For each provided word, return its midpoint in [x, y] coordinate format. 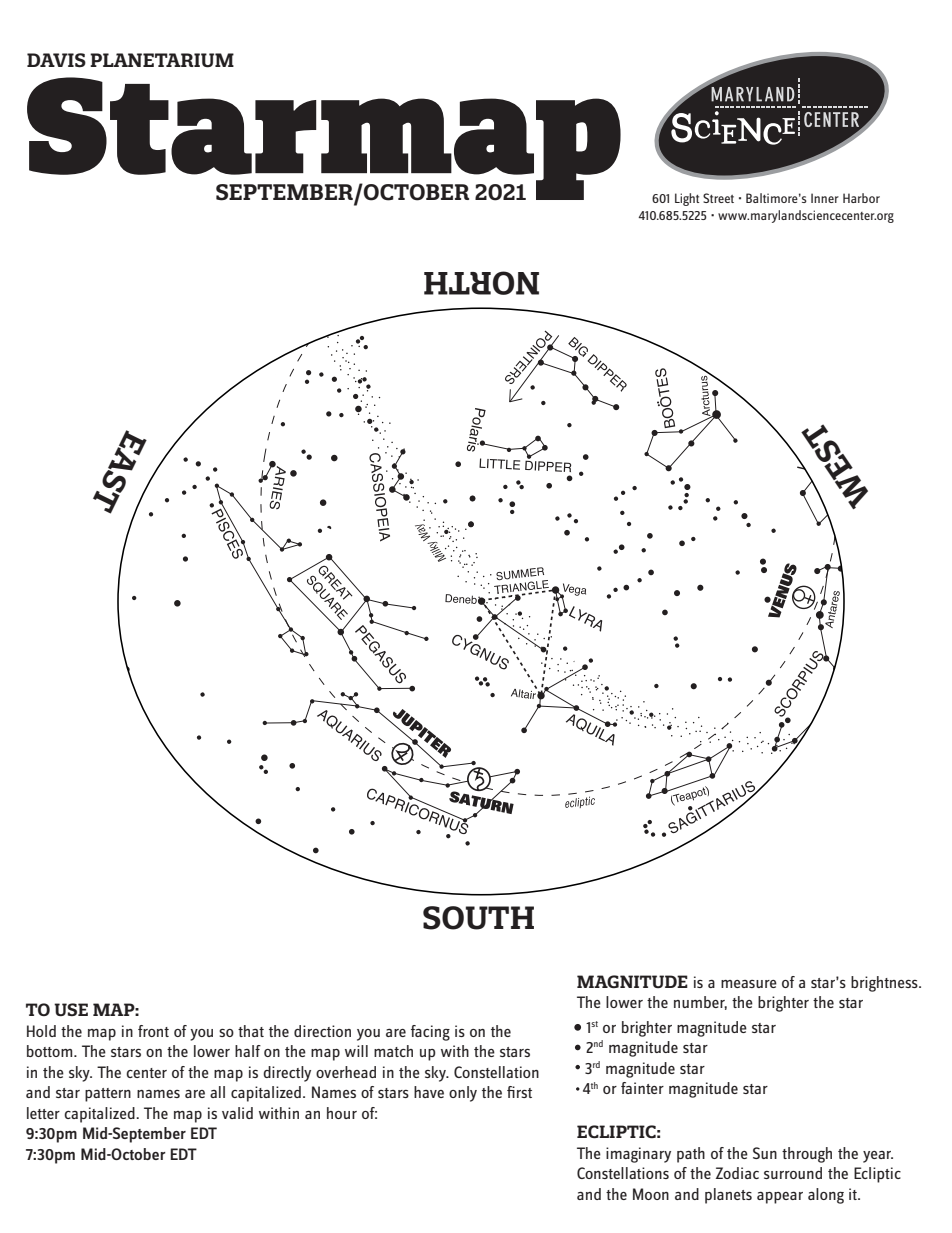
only [463, 1094]
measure [749, 984]
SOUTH [478, 918]
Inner [825, 198]
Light [687, 199]
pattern [108, 1095]
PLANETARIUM [162, 60]
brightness [885, 984]
